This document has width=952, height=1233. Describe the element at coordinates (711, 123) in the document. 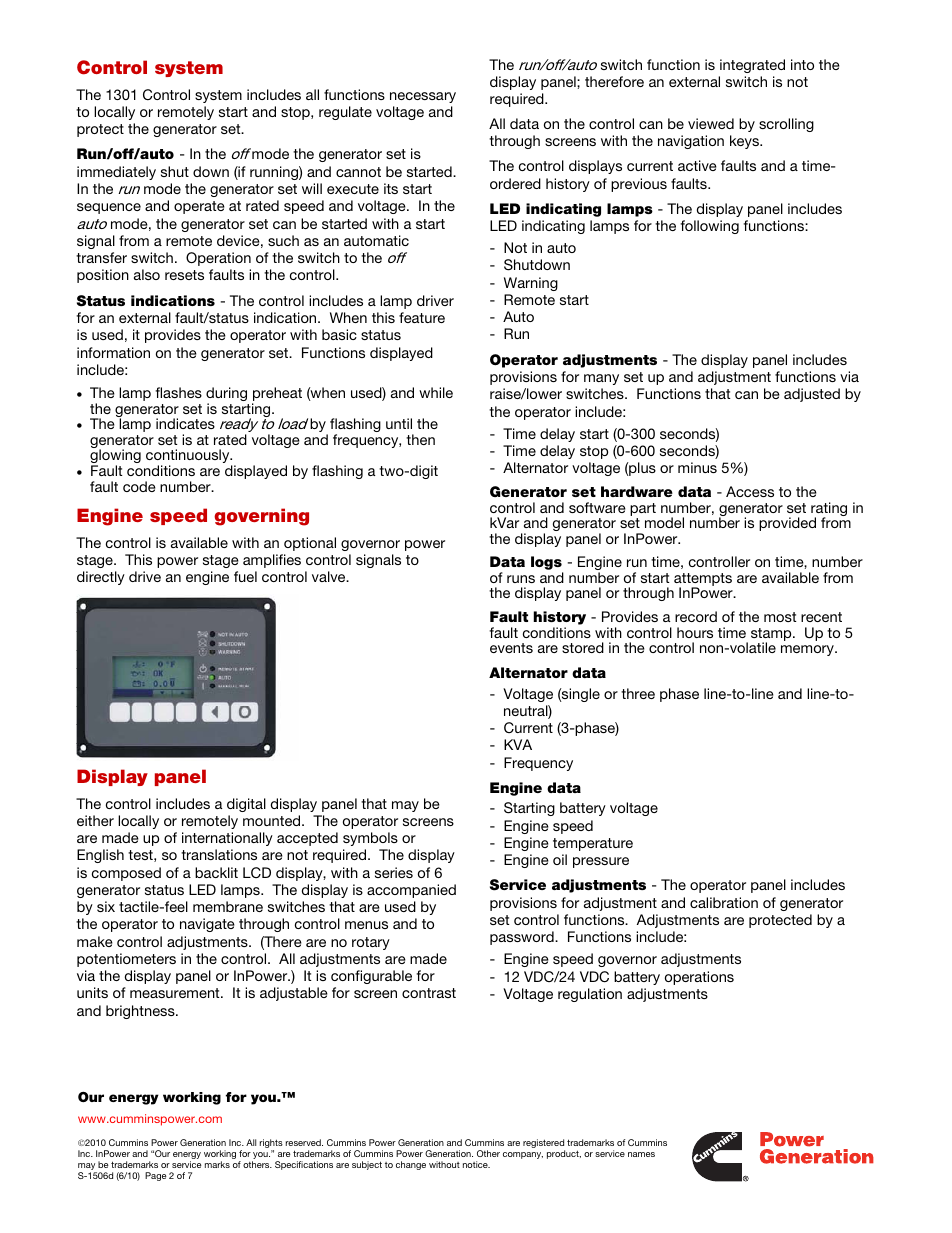

I see `viewed` at that location.
